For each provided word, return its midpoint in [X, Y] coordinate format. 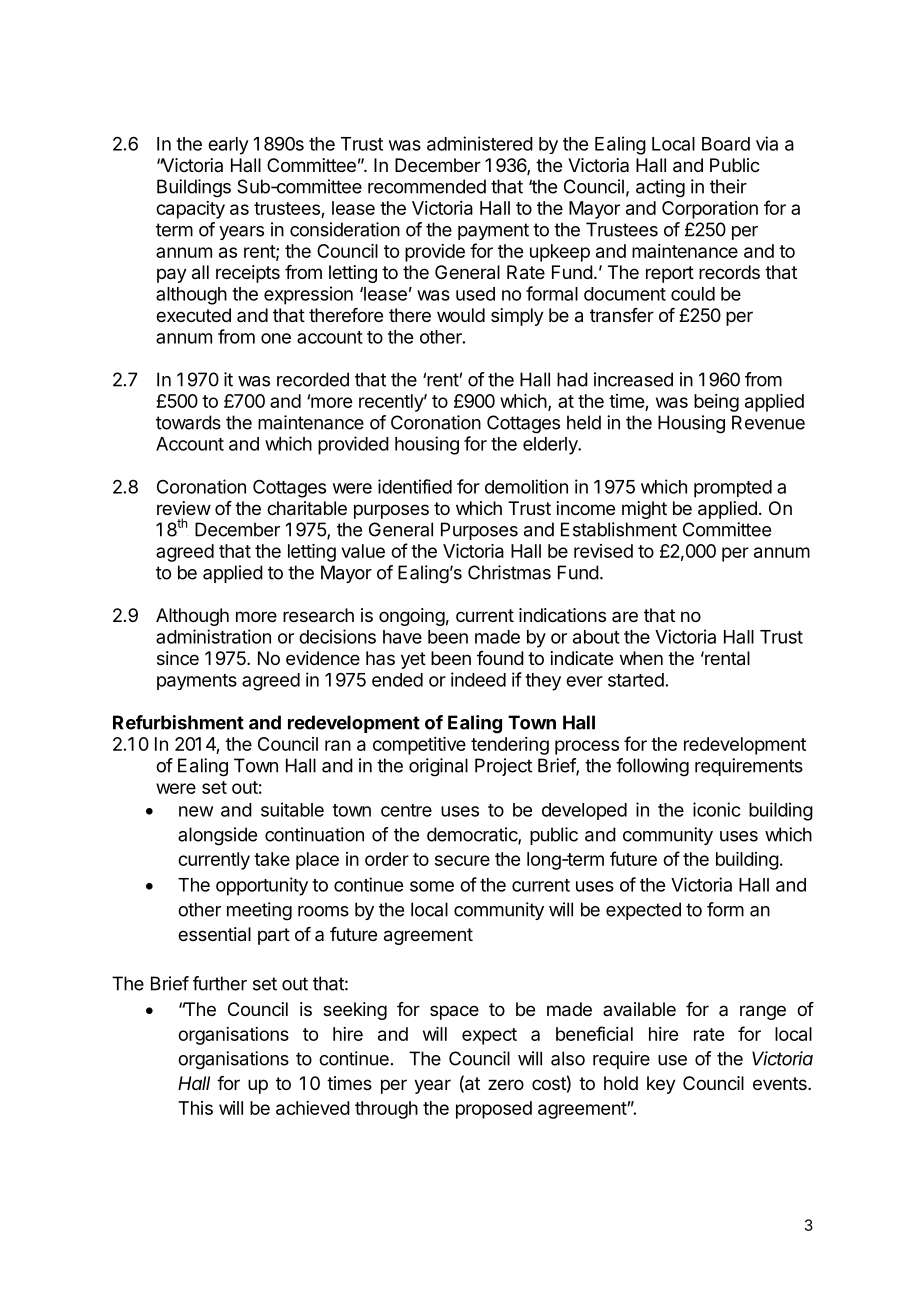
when [641, 658]
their [728, 186]
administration [213, 636]
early [228, 146]
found [500, 658]
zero [506, 1084]
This [195, 1108]
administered [480, 143]
